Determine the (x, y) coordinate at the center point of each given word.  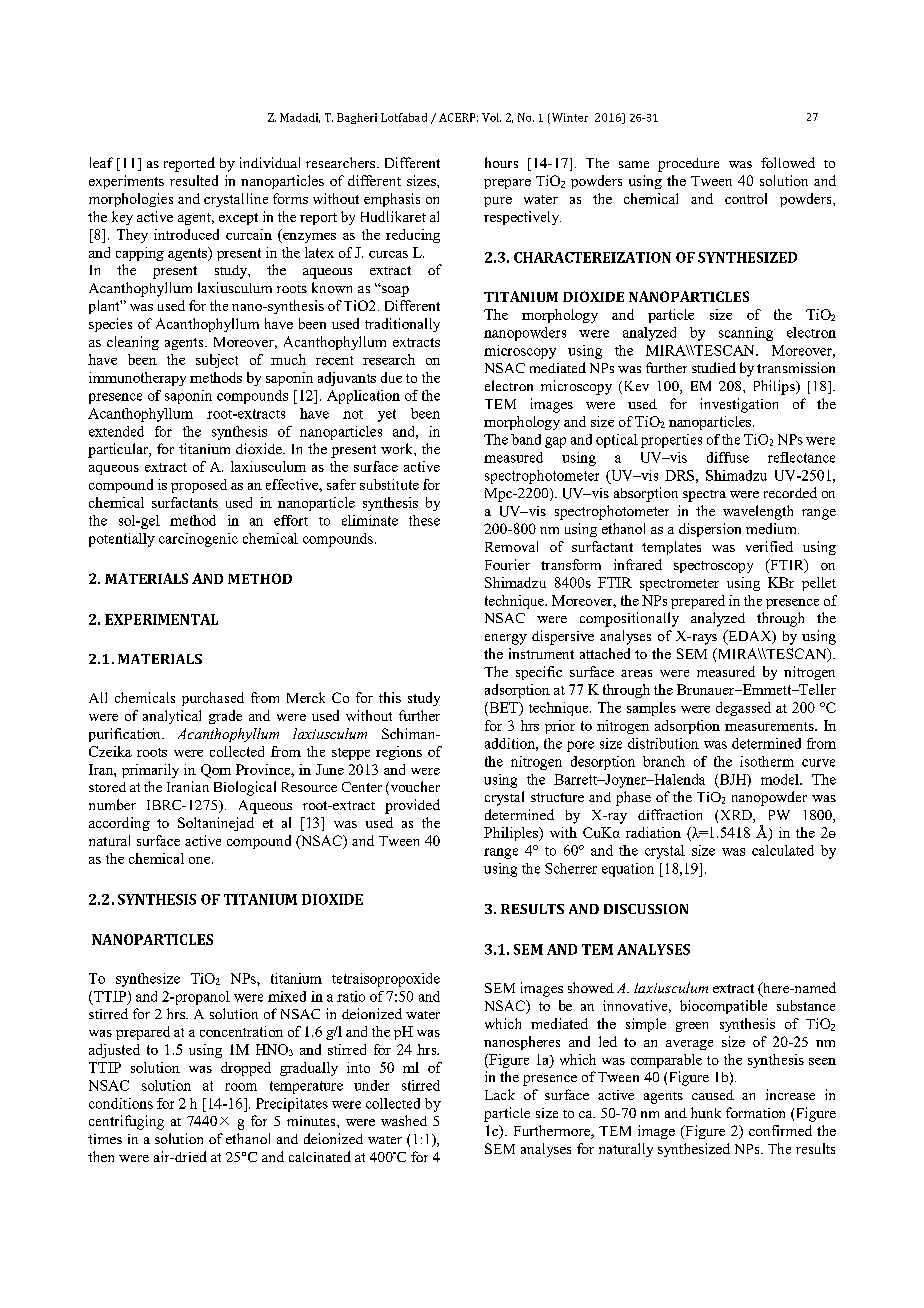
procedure (688, 165)
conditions (121, 1103)
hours (501, 162)
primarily (150, 771)
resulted (194, 180)
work (398, 448)
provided (412, 806)
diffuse (728, 457)
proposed (199, 486)
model (781, 779)
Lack (500, 1094)
